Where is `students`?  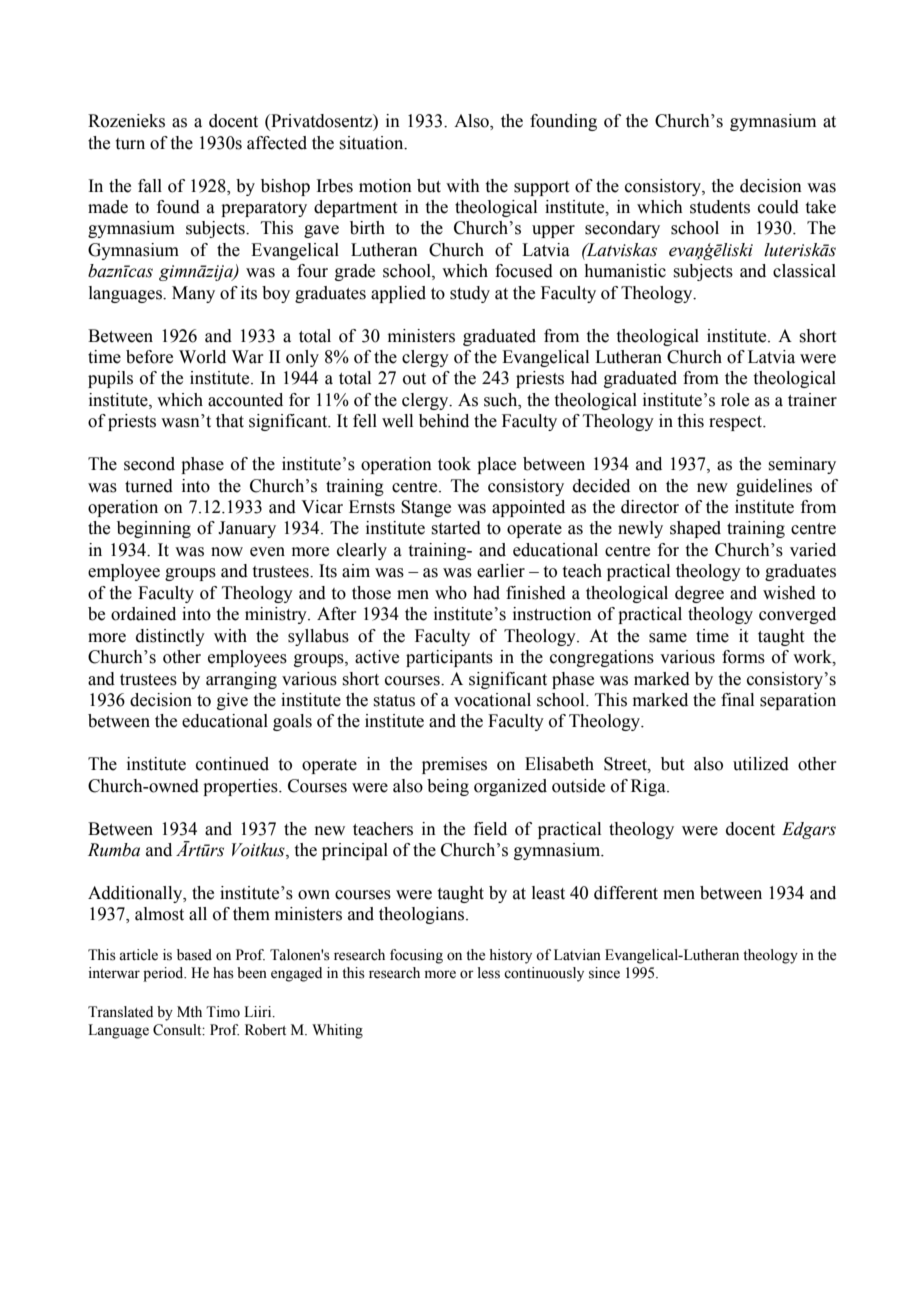 students is located at coordinates (720, 207).
